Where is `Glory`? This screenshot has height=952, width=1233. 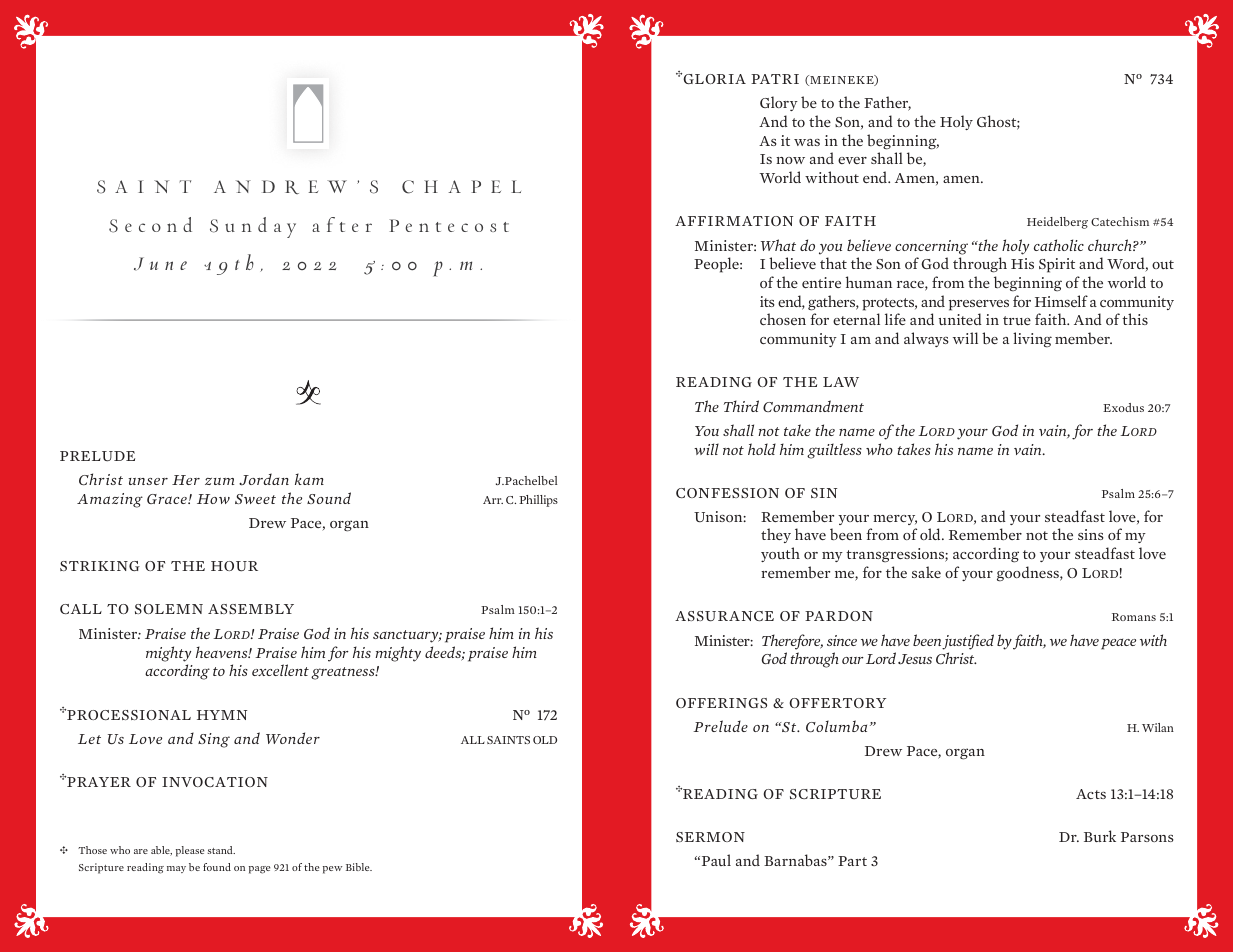
Glory is located at coordinates (779, 103).
